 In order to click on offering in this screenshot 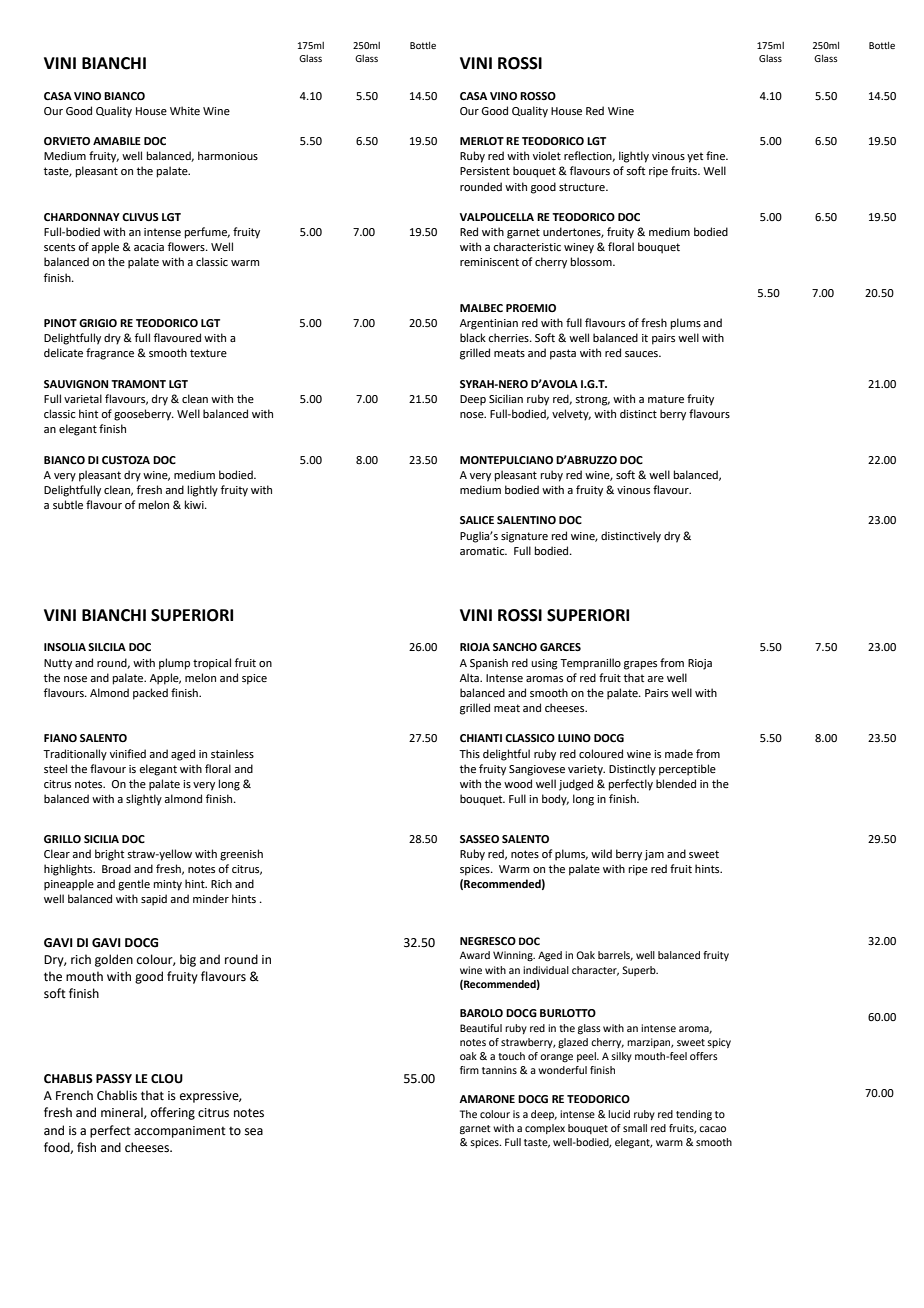, I will do `click(173, 1113)`.
